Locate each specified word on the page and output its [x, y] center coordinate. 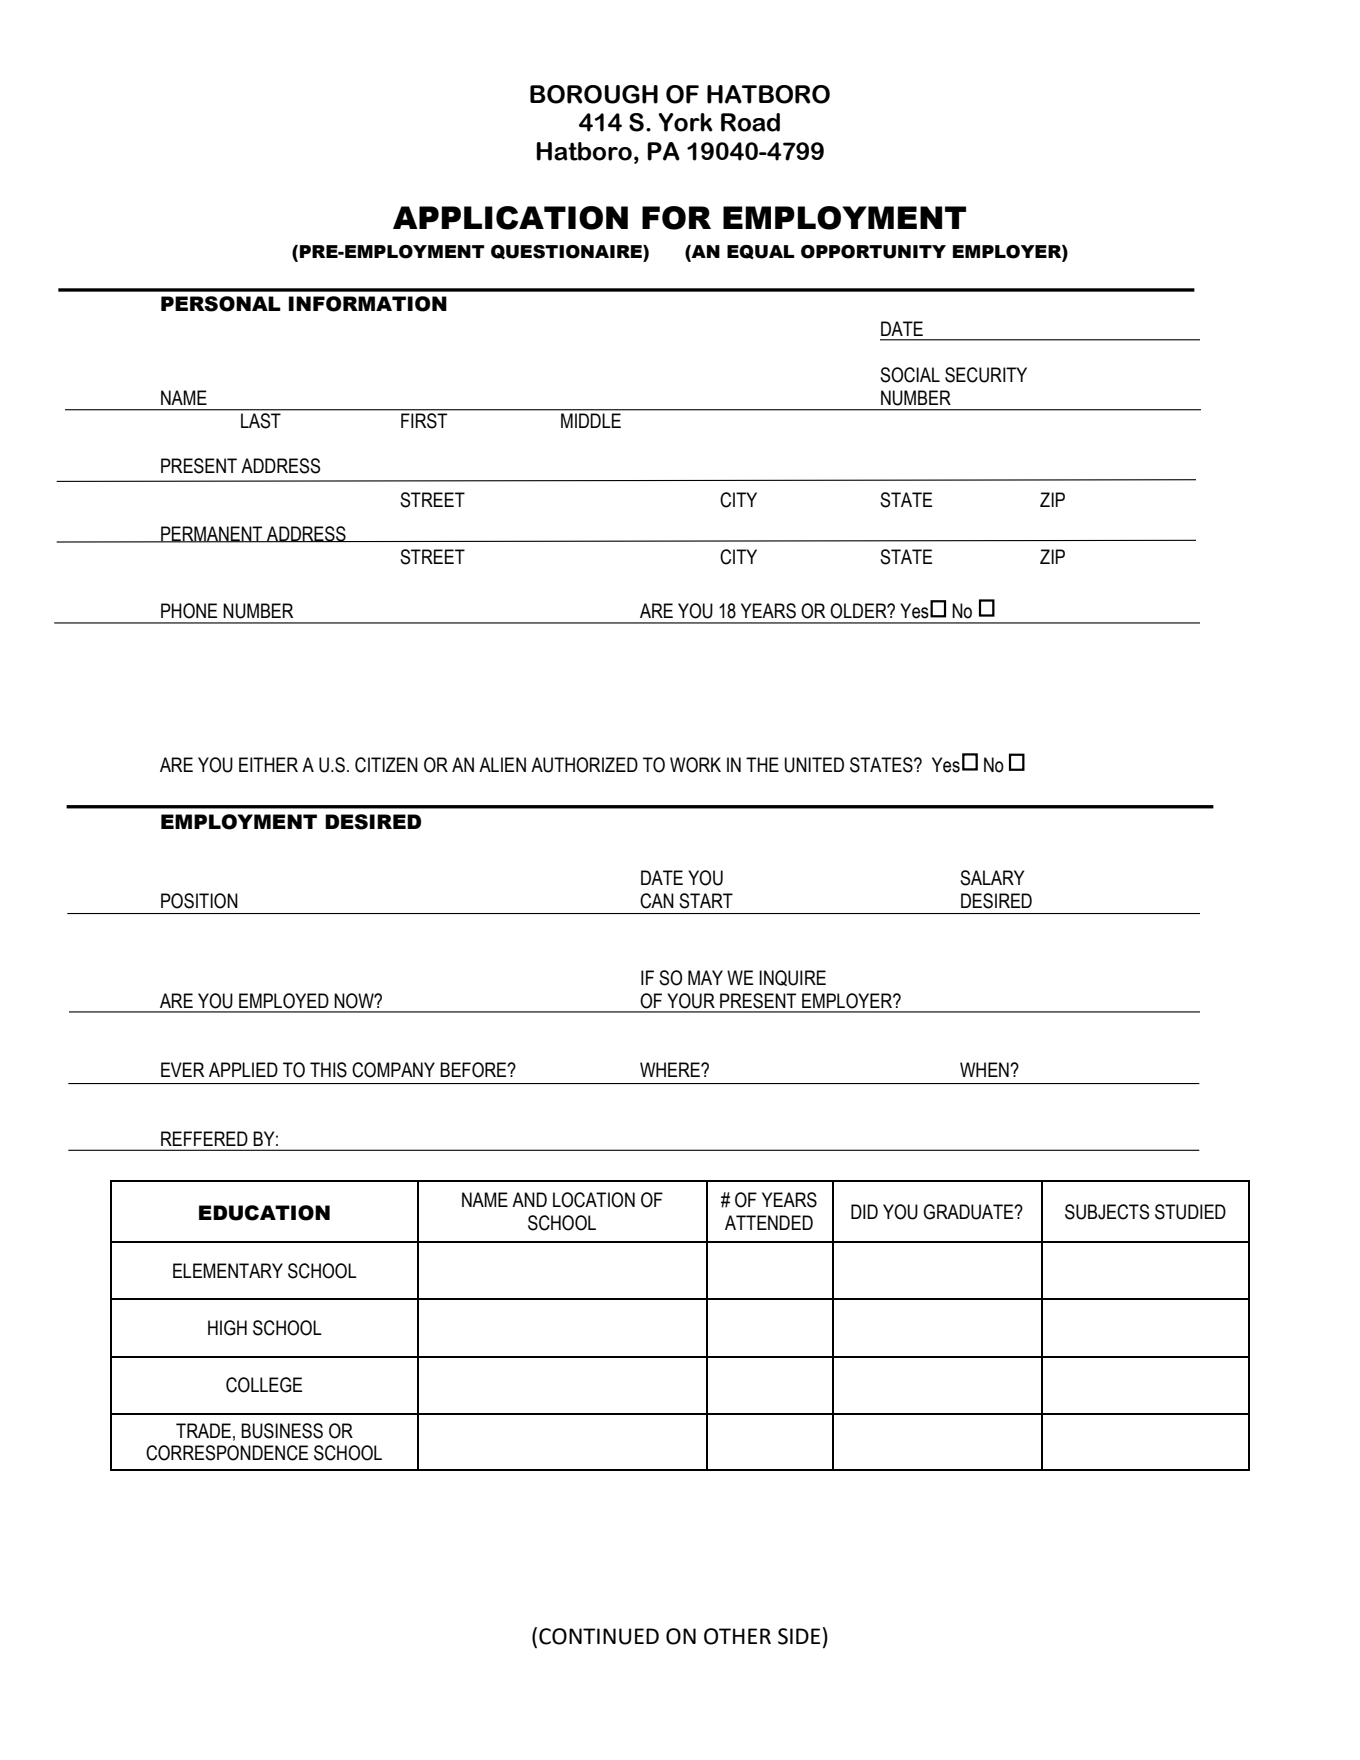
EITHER [268, 764]
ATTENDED [769, 1222]
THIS [328, 1070]
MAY [705, 977]
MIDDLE [591, 420]
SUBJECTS [1107, 1212]
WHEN [985, 1069]
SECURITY [986, 375]
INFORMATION [368, 304]
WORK [695, 765]
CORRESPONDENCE [227, 1453]
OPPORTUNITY [873, 252]
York [685, 122]
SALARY [992, 878]
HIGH [227, 1328]
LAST [261, 419]
